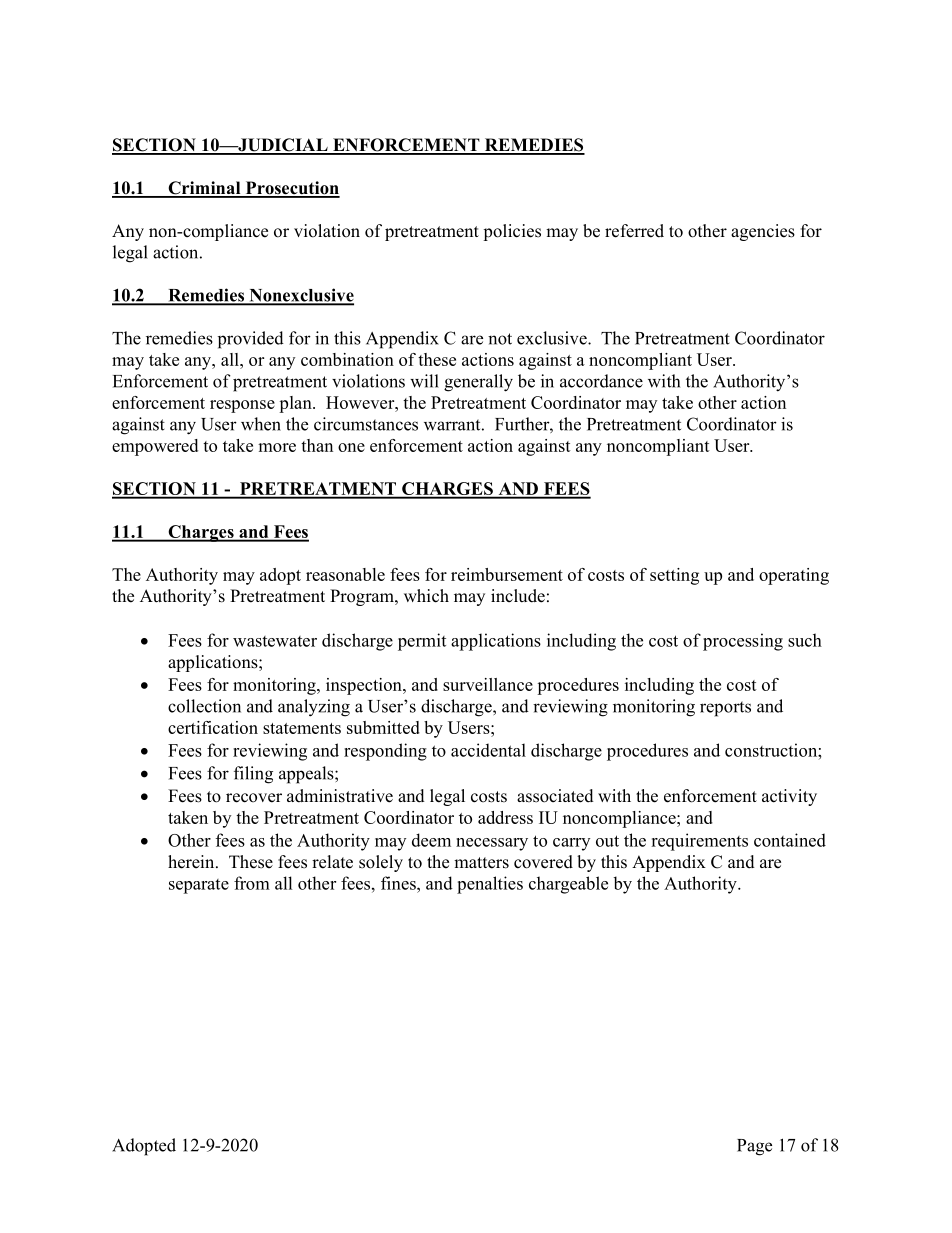  Describe the element at coordinates (275, 641) in the document. I see `wastewater` at that location.
